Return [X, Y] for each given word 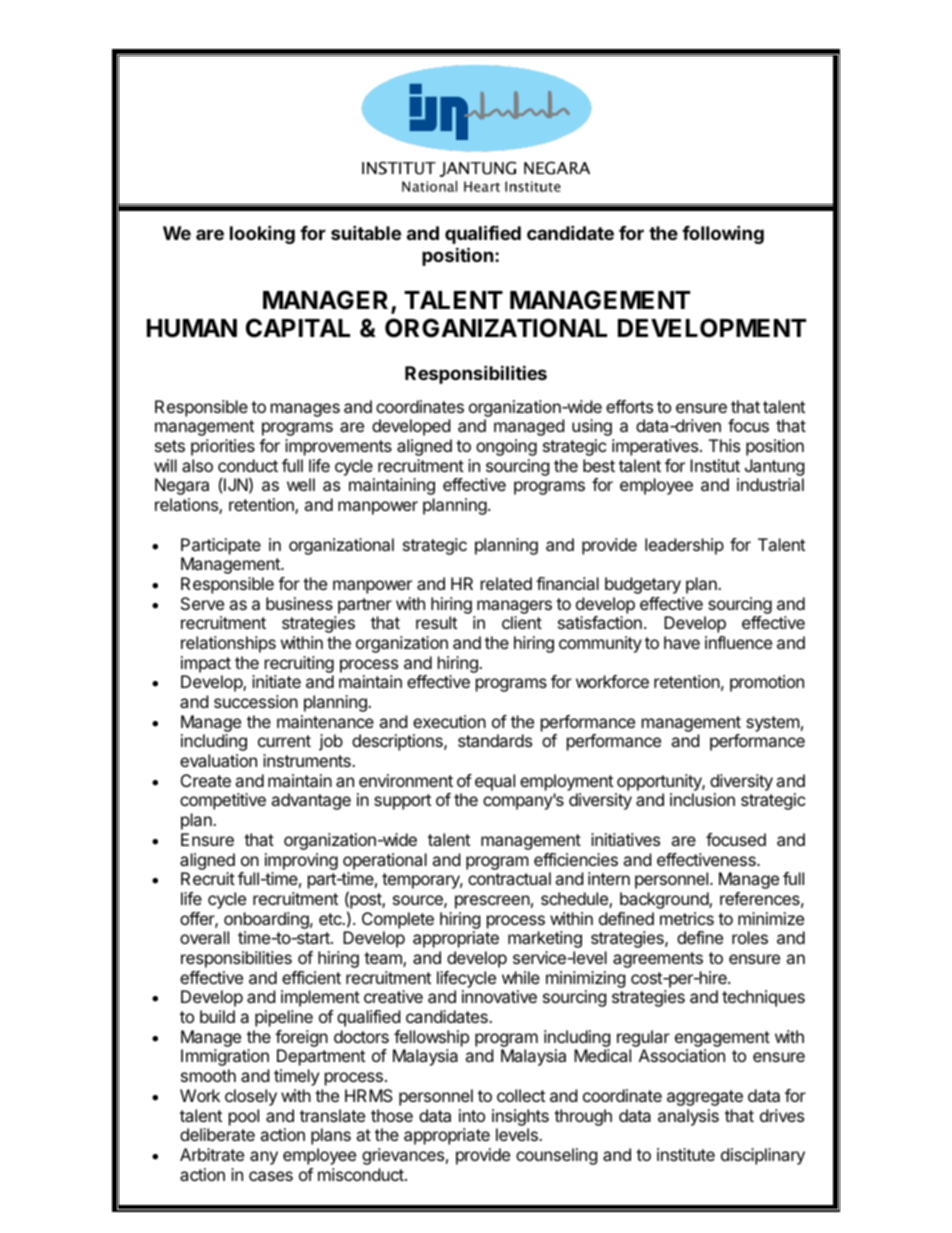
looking [262, 234]
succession [256, 701]
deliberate [217, 1134]
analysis [688, 1117]
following [723, 234]
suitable [366, 232]
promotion [767, 683]
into [472, 1115]
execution [449, 721]
